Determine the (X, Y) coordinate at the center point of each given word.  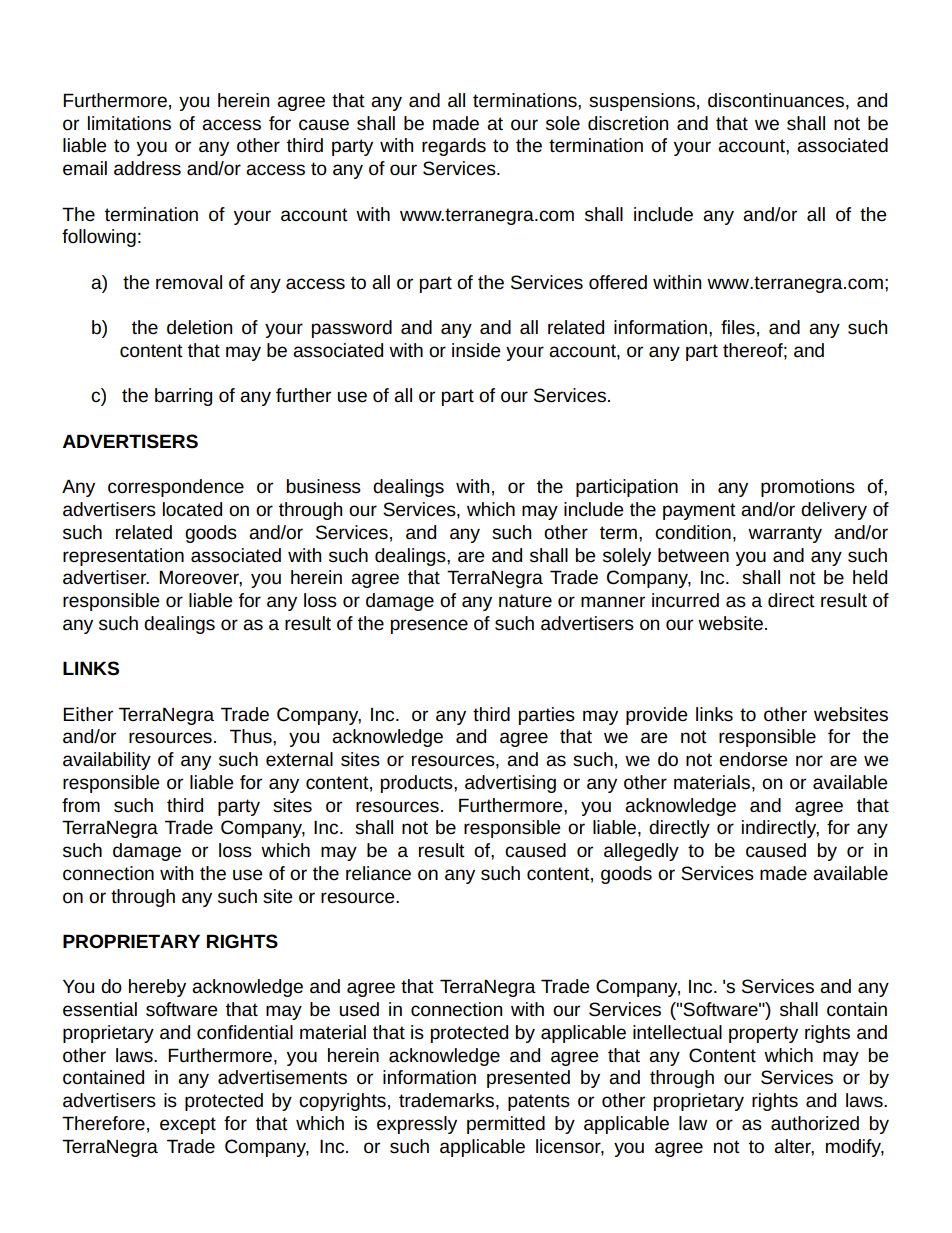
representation (123, 557)
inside (476, 350)
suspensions (642, 102)
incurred (685, 600)
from (81, 805)
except (188, 1125)
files (738, 327)
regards (454, 147)
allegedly (641, 852)
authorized (815, 1123)
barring (183, 397)
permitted (506, 1125)
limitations (129, 123)
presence (429, 626)
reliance (378, 873)
